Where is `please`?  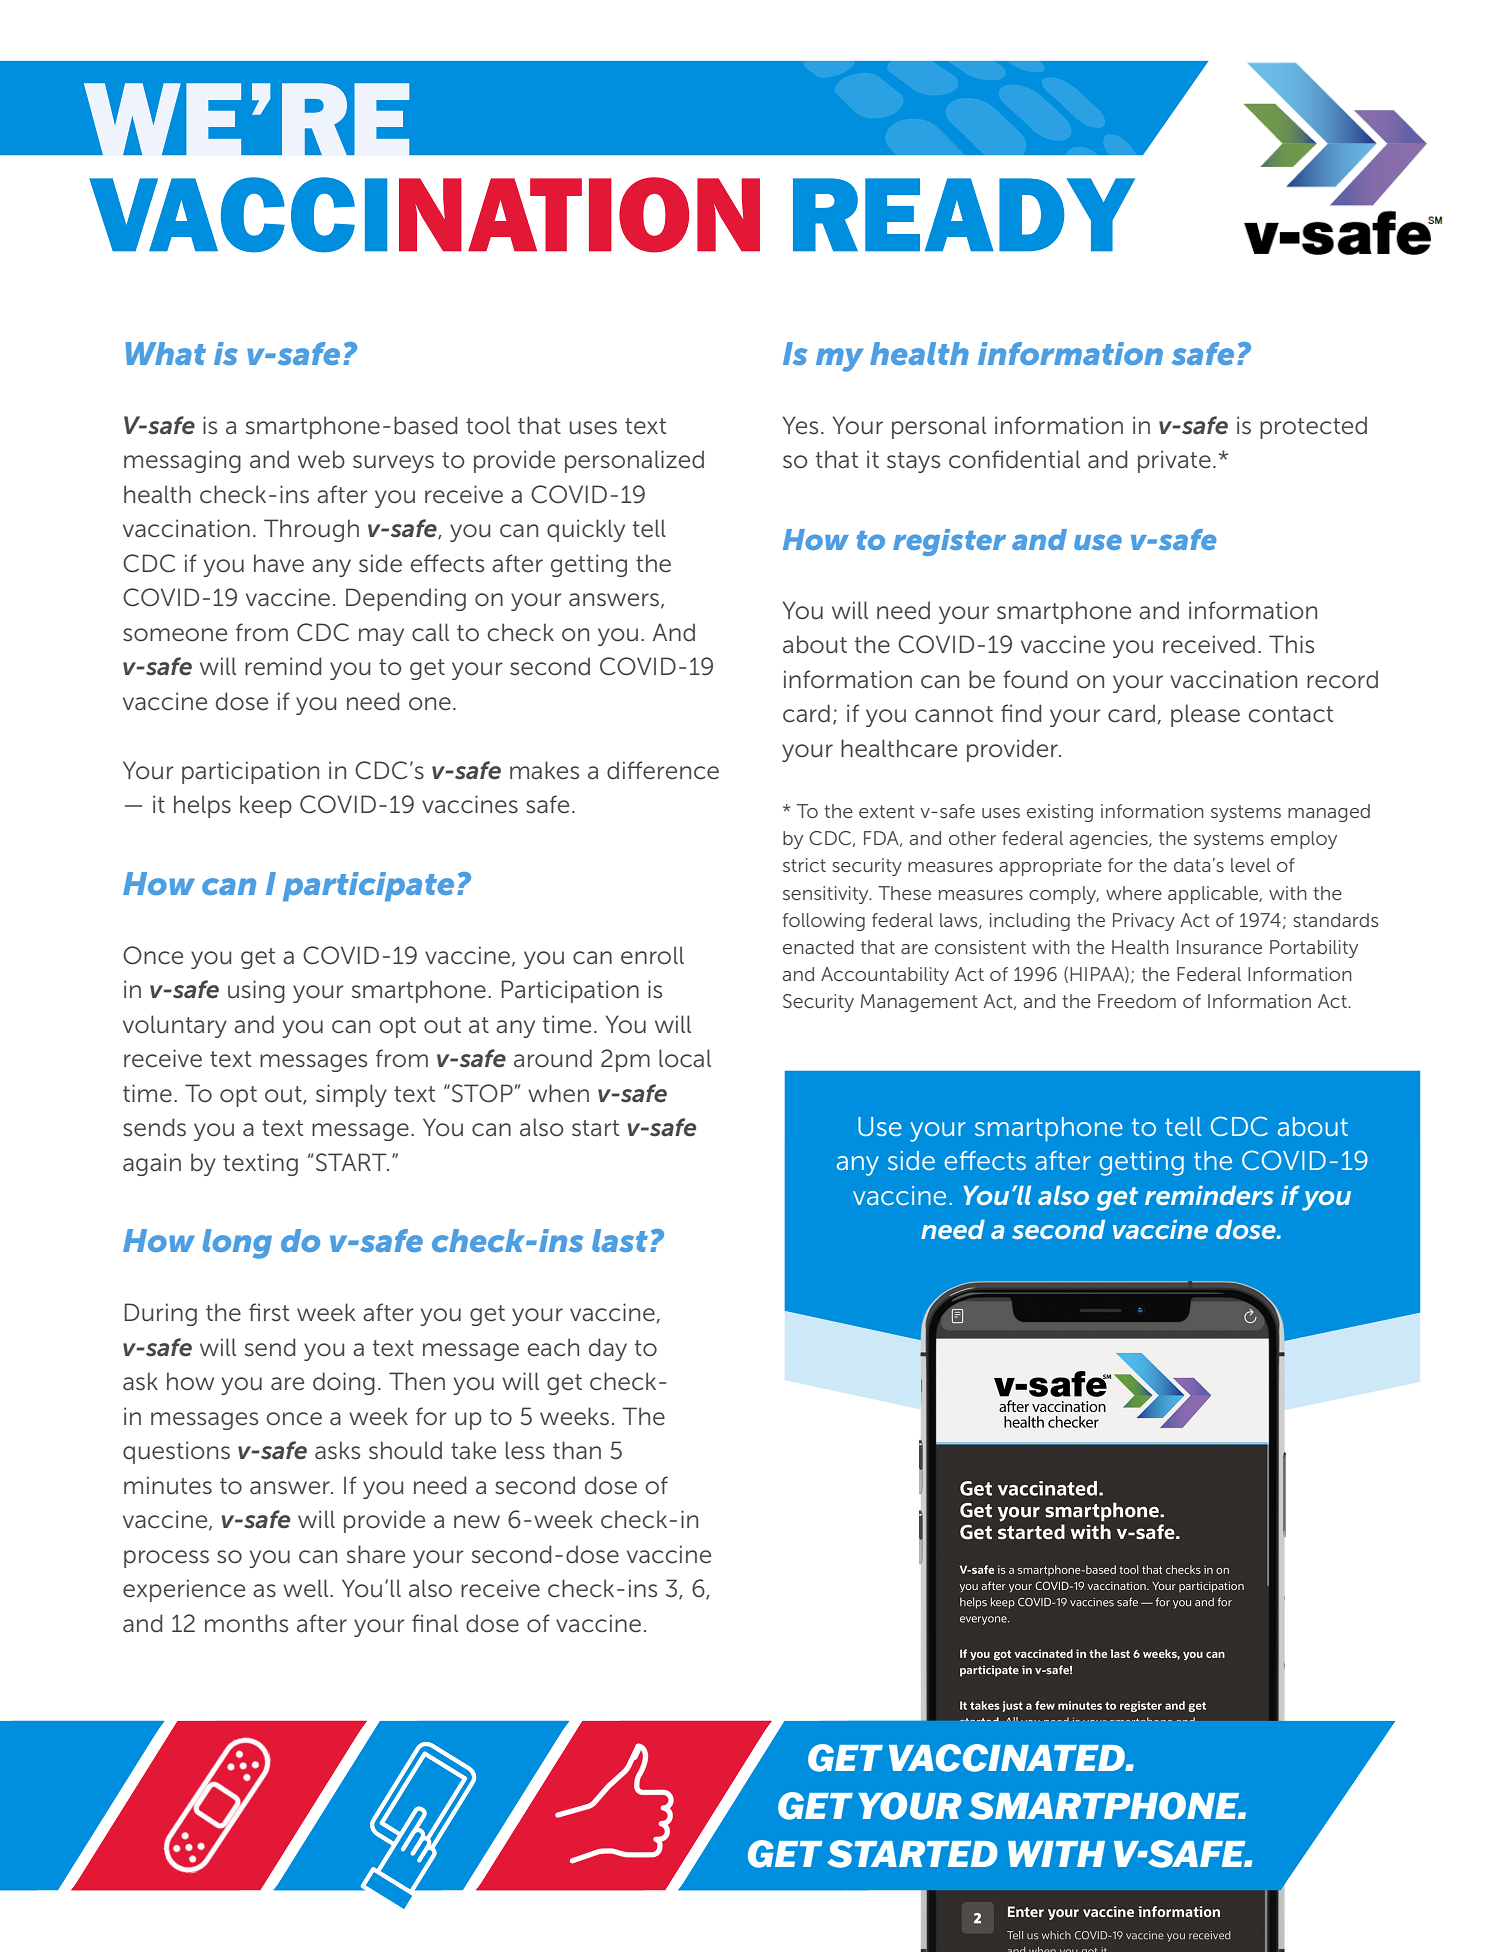
please is located at coordinates (1205, 715).
